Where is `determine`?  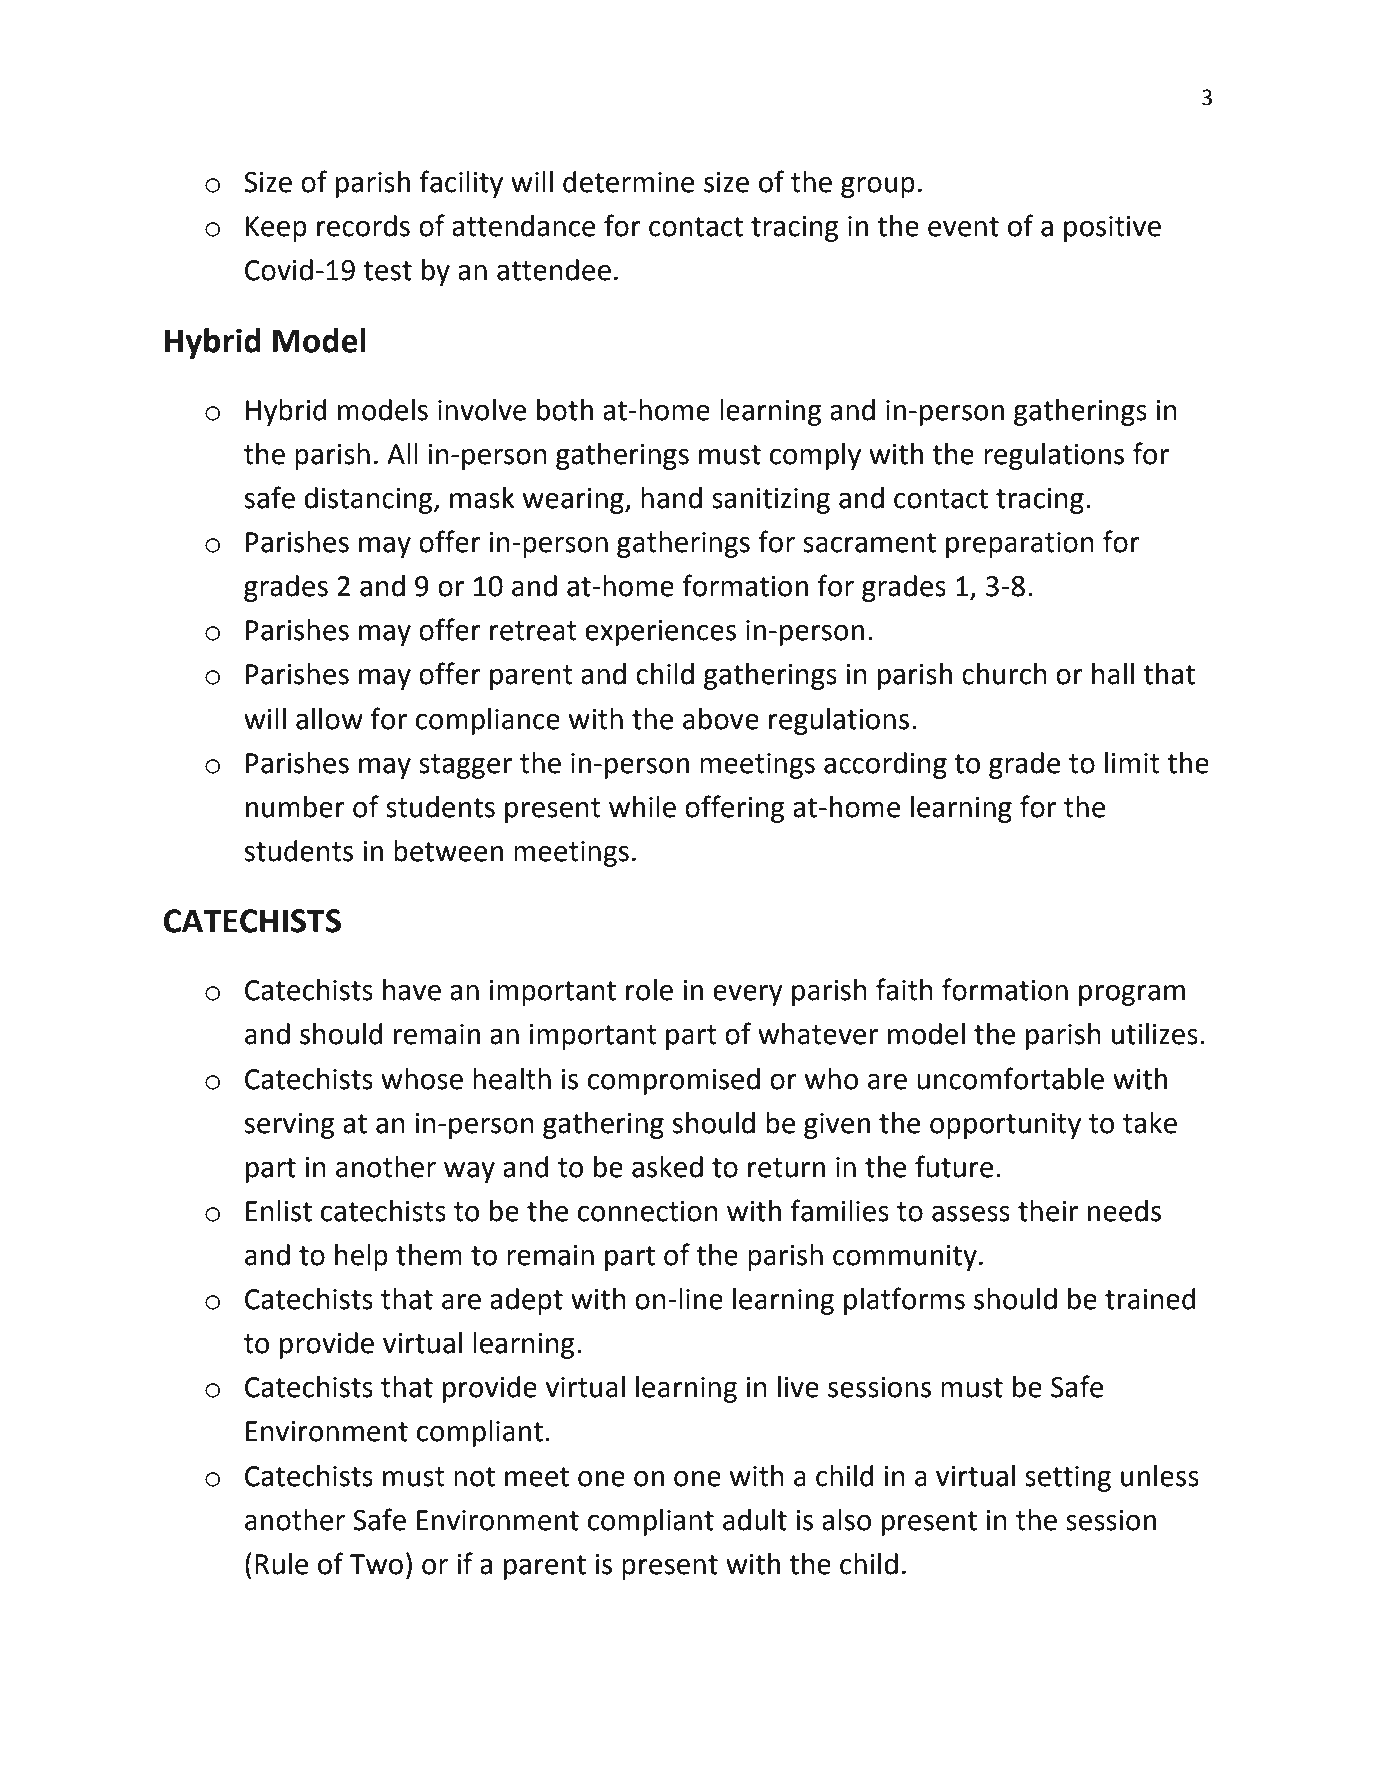
determine is located at coordinates (628, 182).
